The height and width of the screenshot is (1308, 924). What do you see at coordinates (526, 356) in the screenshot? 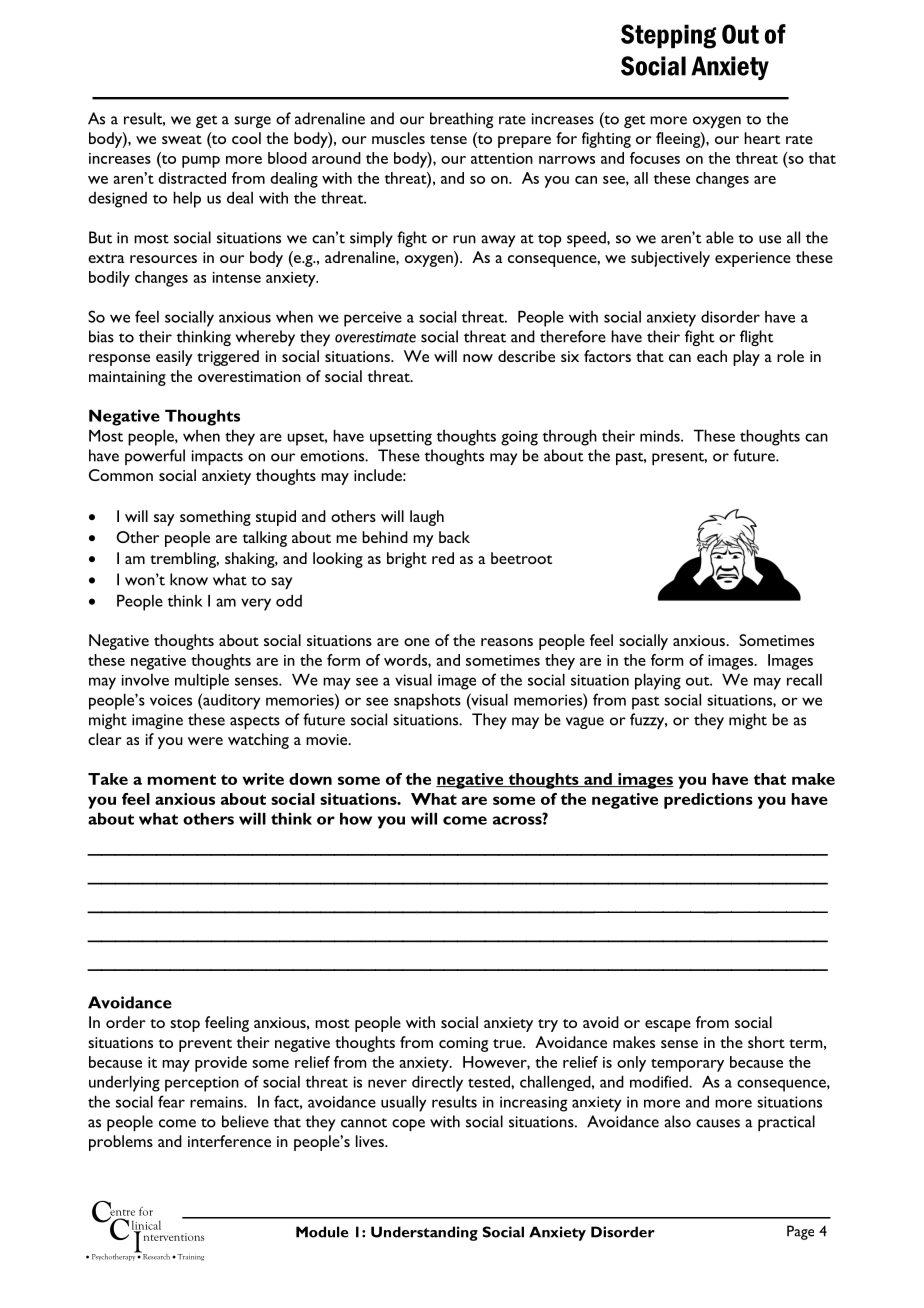
I see `describe` at bounding box center [526, 356].
